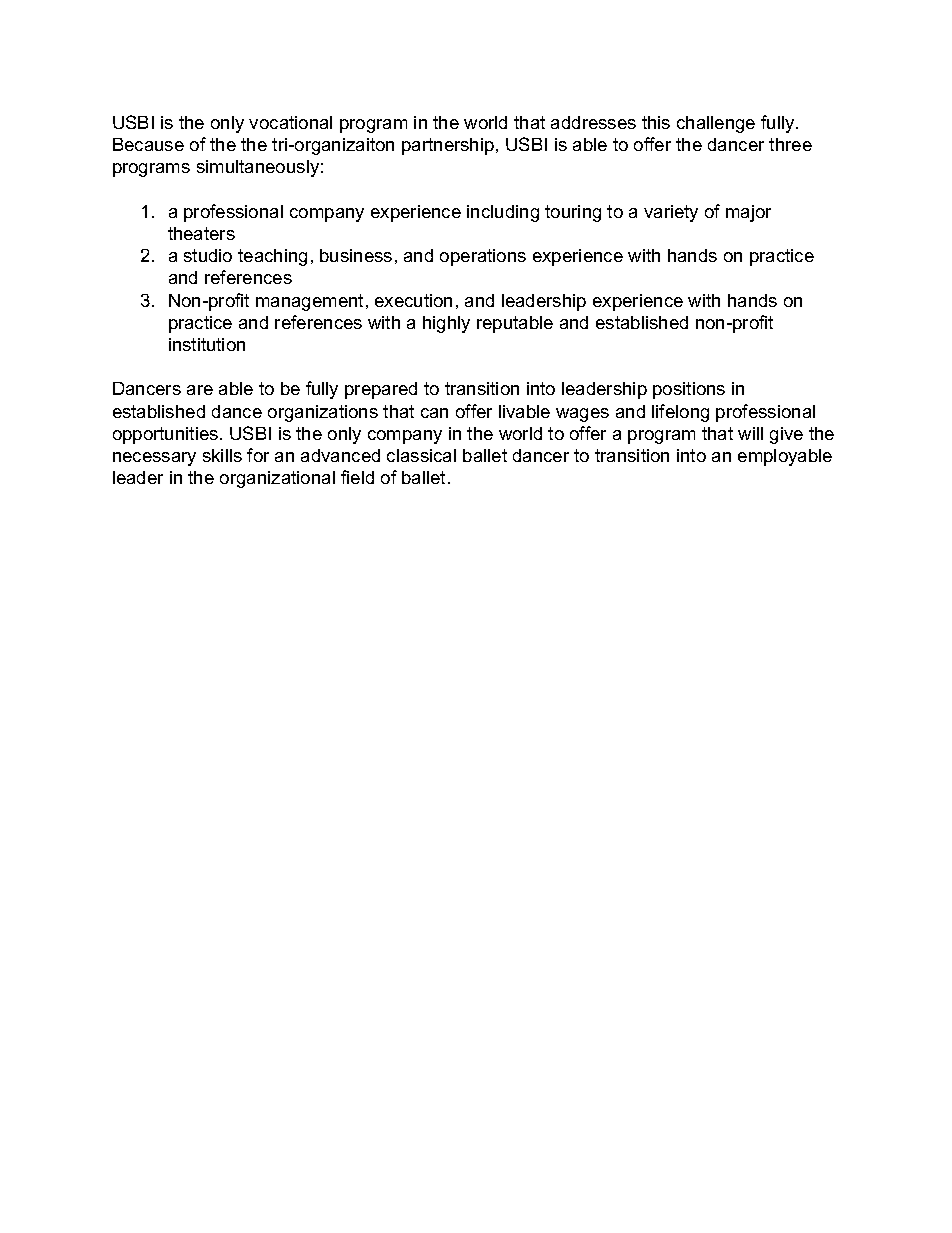 The height and width of the screenshot is (1233, 952). Describe the element at coordinates (290, 122) in the screenshot. I see `vocational` at that location.
